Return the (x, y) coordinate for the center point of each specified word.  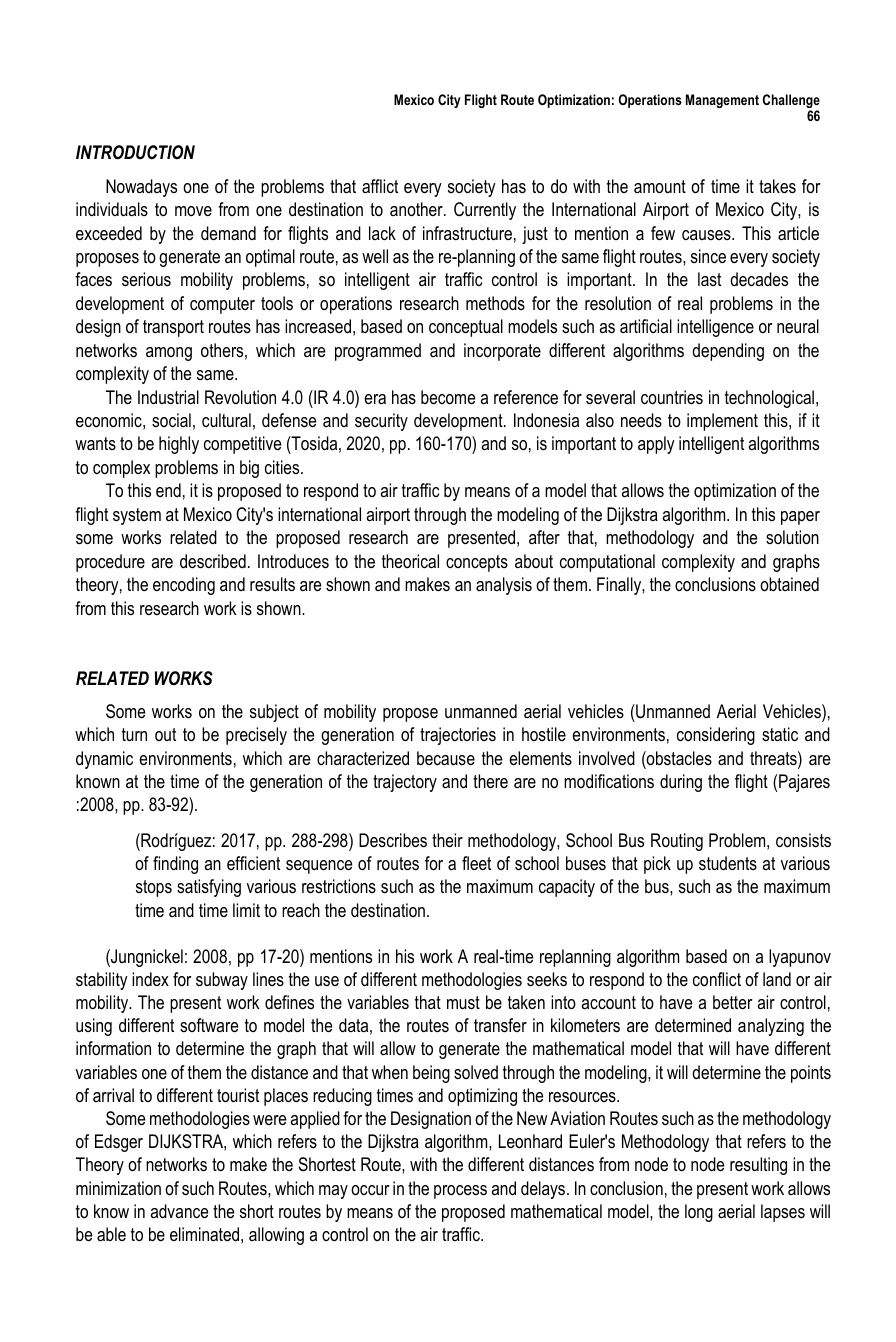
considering (716, 736)
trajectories (458, 736)
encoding (184, 586)
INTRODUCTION (135, 152)
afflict (380, 186)
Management (722, 101)
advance (179, 1211)
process (460, 1192)
